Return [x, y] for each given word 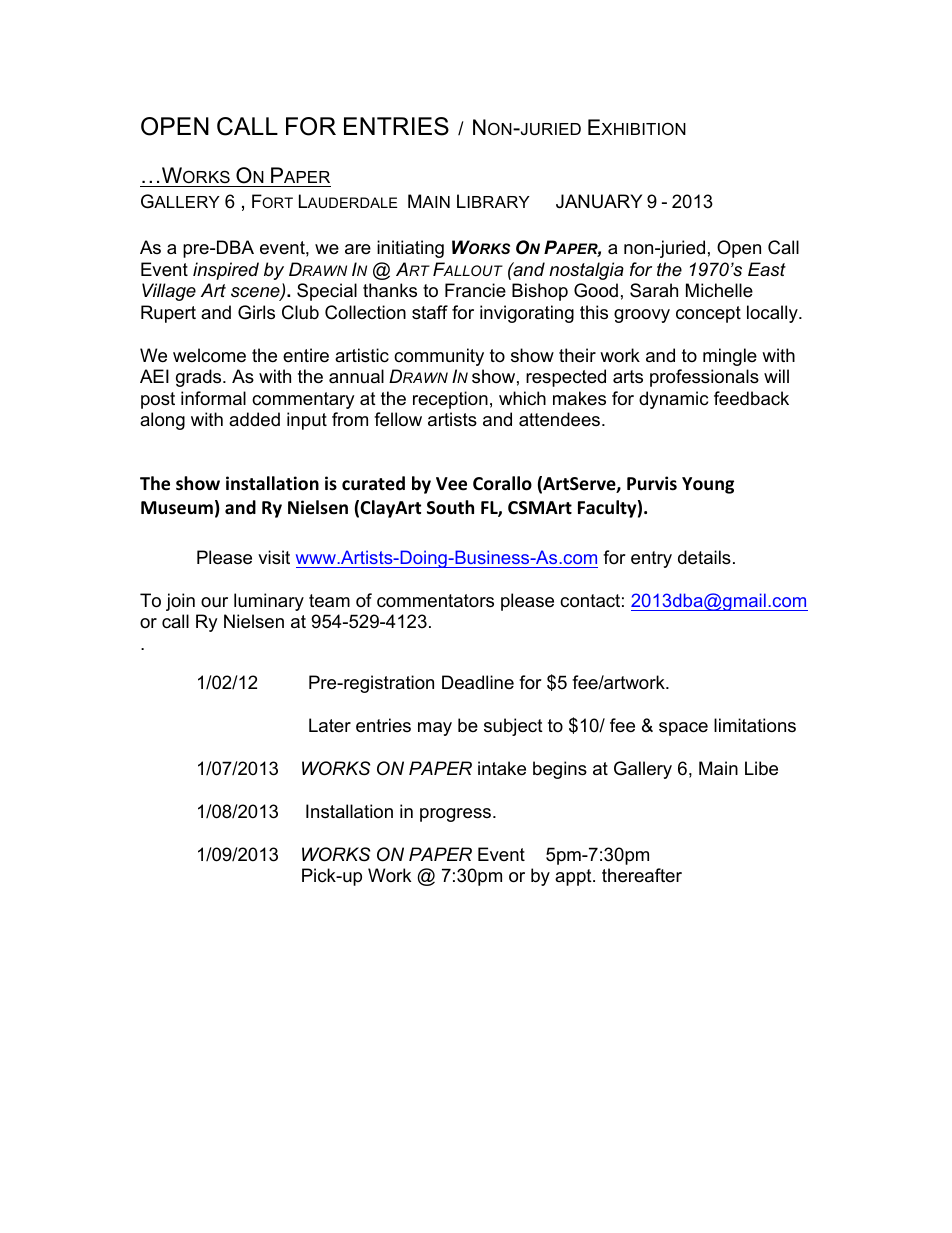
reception [450, 400]
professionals [704, 378]
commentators [435, 601]
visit [274, 557]
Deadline [478, 682]
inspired [226, 271]
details [704, 557]
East [767, 269]
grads [200, 378]
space [683, 729]
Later [330, 725]
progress [455, 815]
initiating [410, 249]
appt [574, 877]
